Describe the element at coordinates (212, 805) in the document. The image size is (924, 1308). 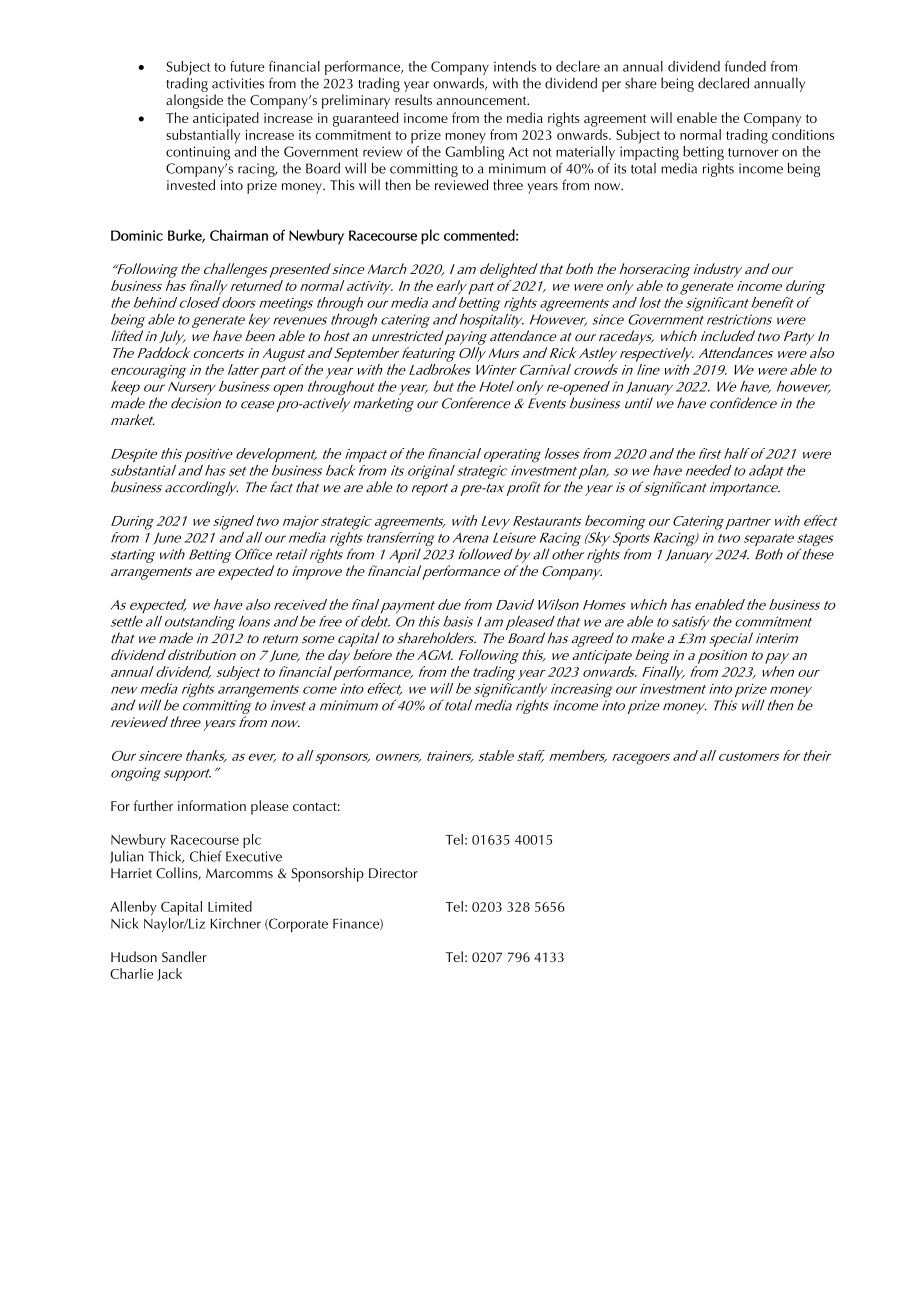
I see `information` at that location.
